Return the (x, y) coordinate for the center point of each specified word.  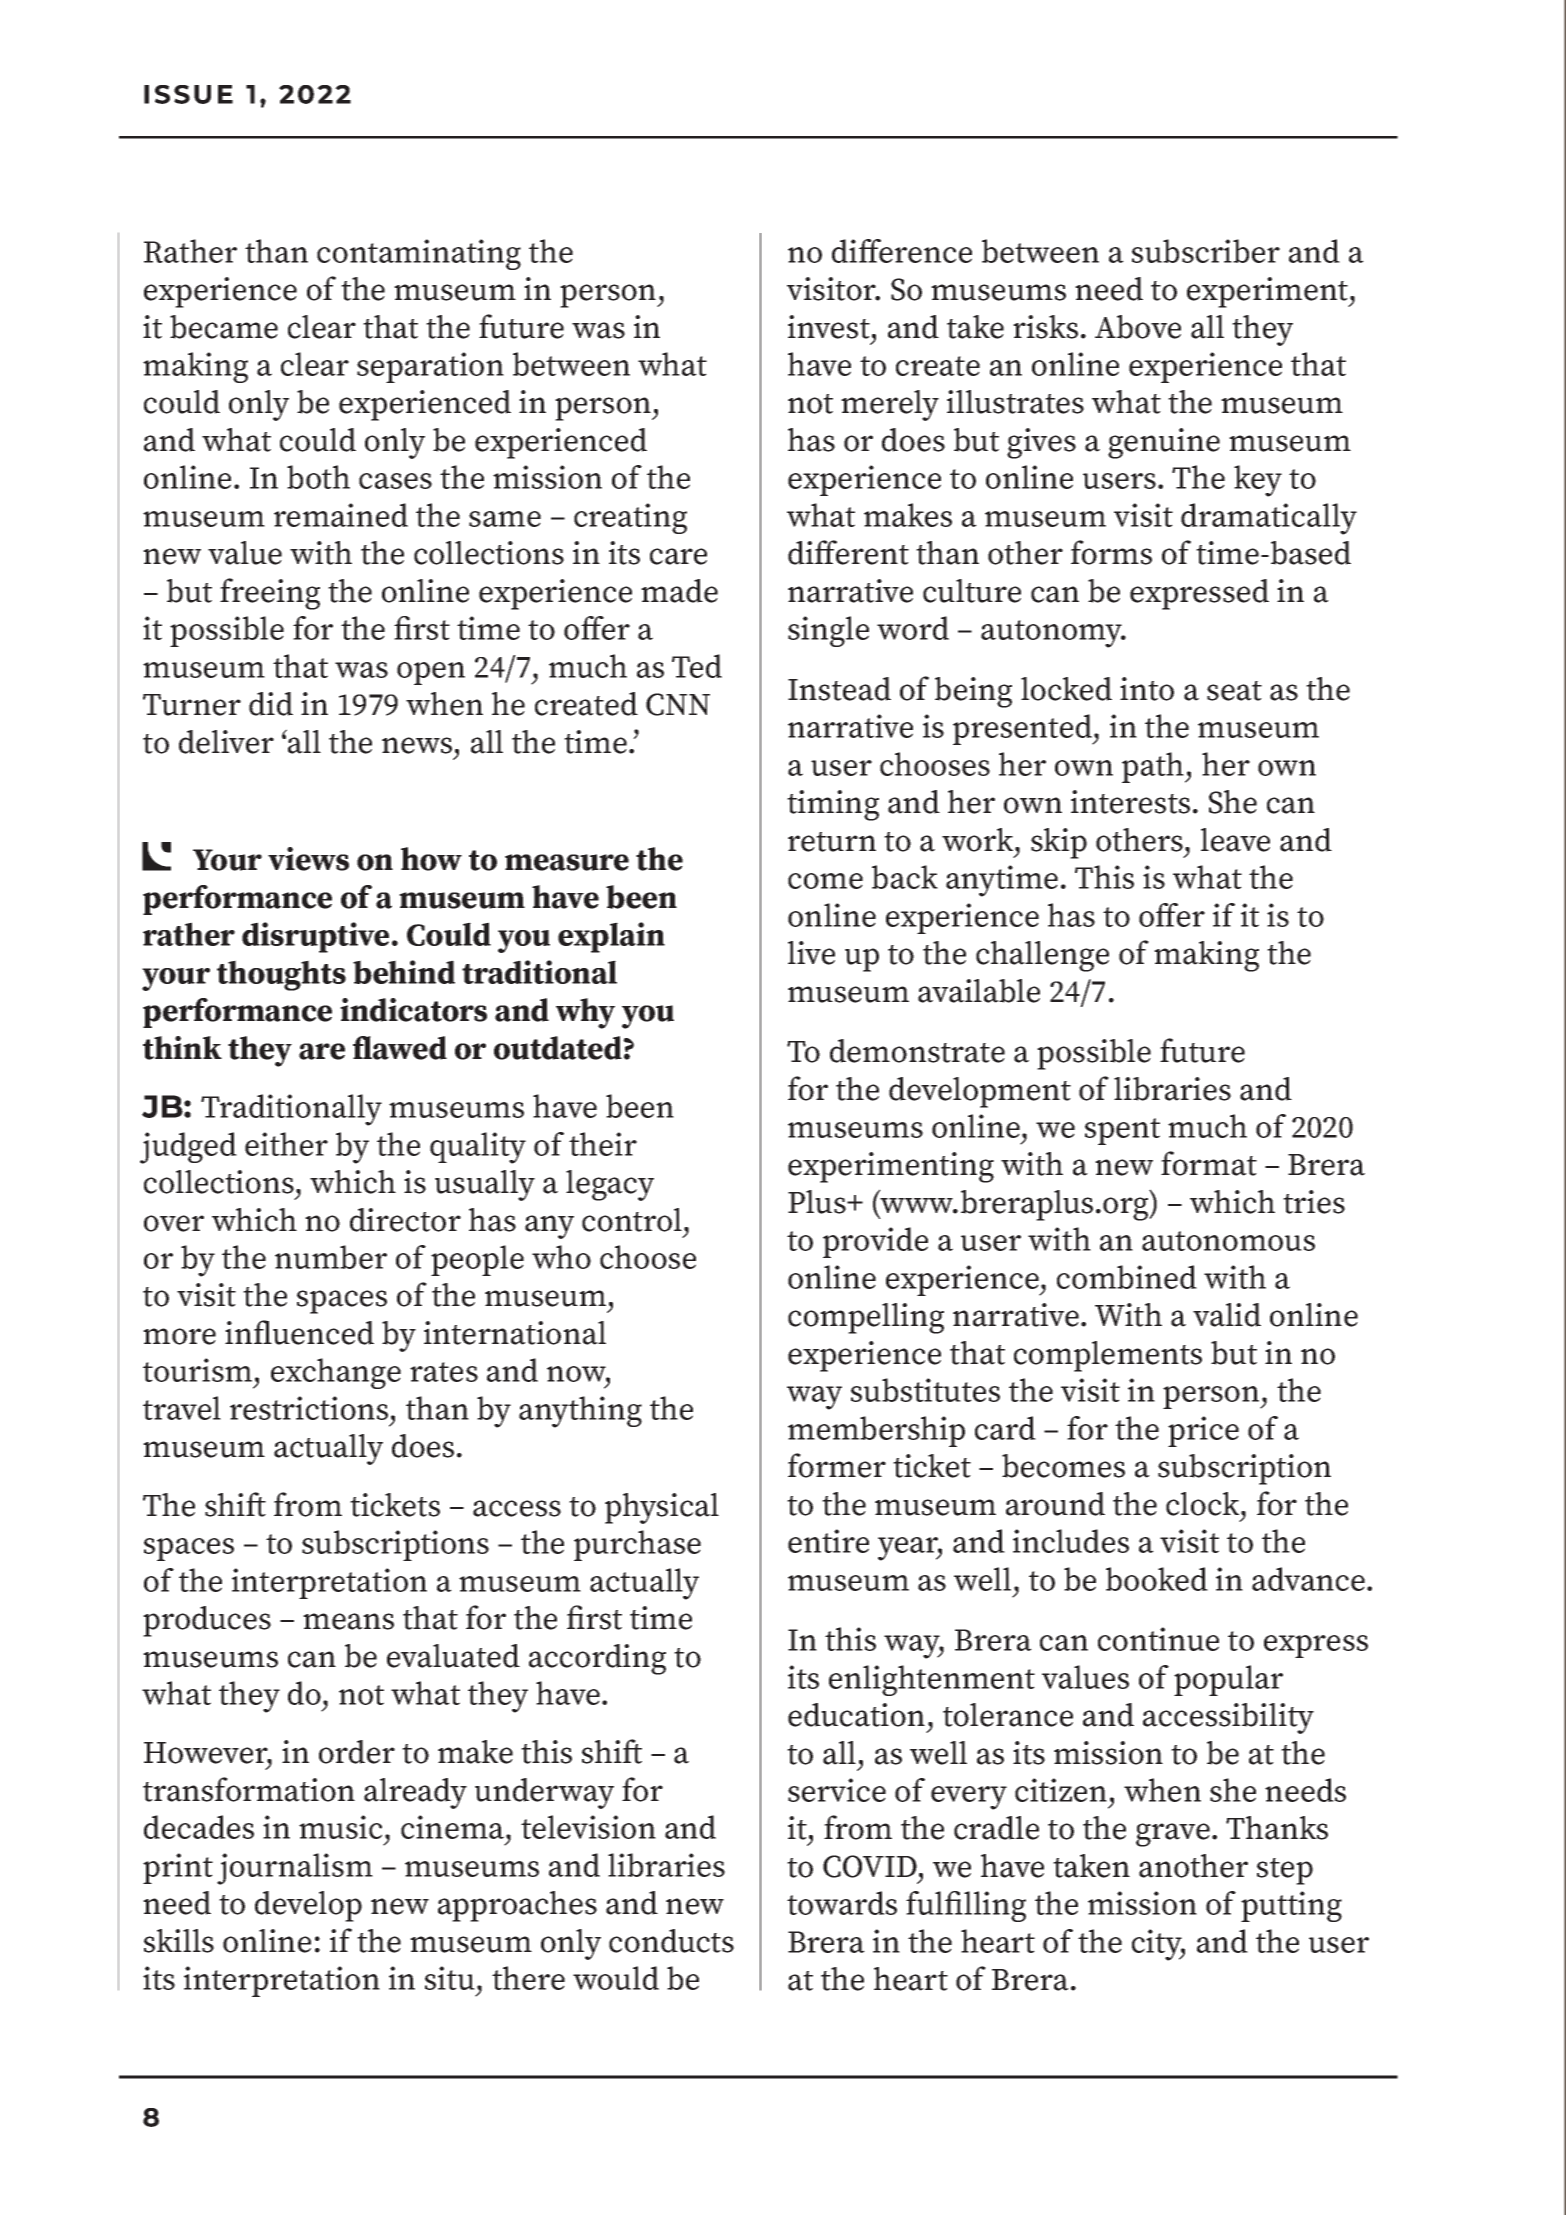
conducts (671, 1941)
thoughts (281, 975)
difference (902, 251)
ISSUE (188, 94)
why (585, 1013)
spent (1122, 1131)
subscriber (1206, 251)
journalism (295, 1869)
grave (1173, 1835)
